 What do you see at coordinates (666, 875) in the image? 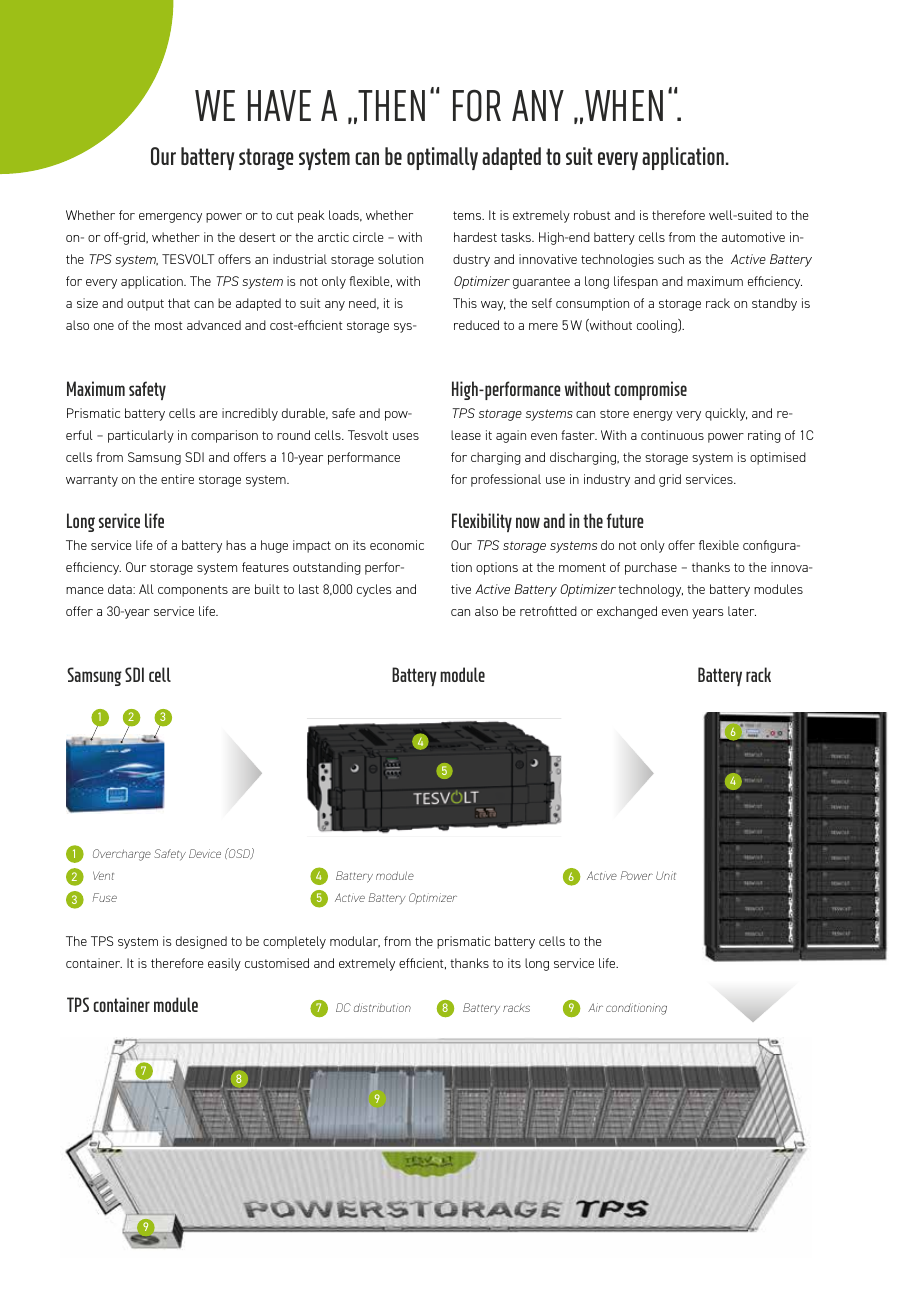
I see `Unit` at bounding box center [666, 875].
